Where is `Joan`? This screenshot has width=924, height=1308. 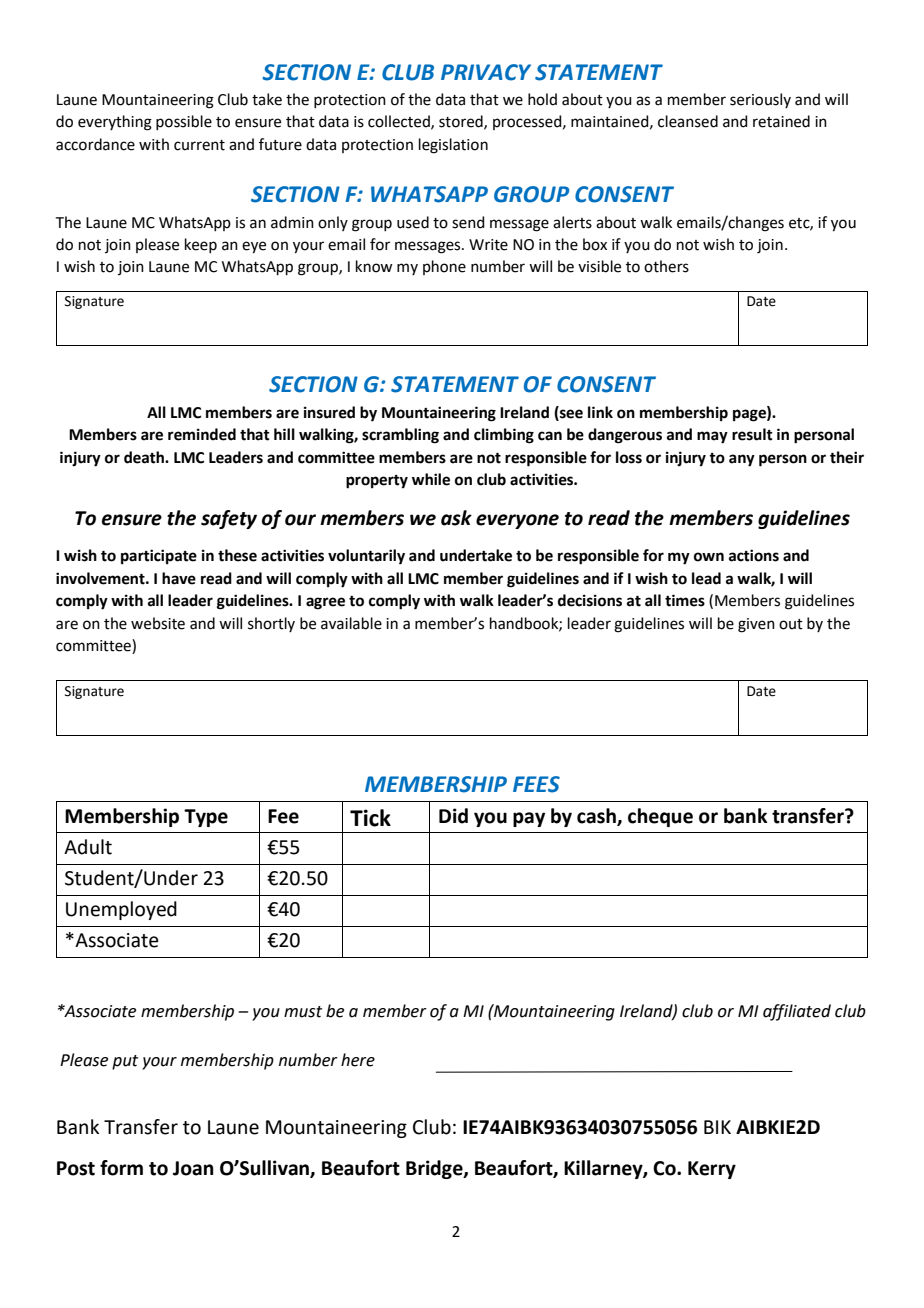
Joan is located at coordinates (193, 1168).
